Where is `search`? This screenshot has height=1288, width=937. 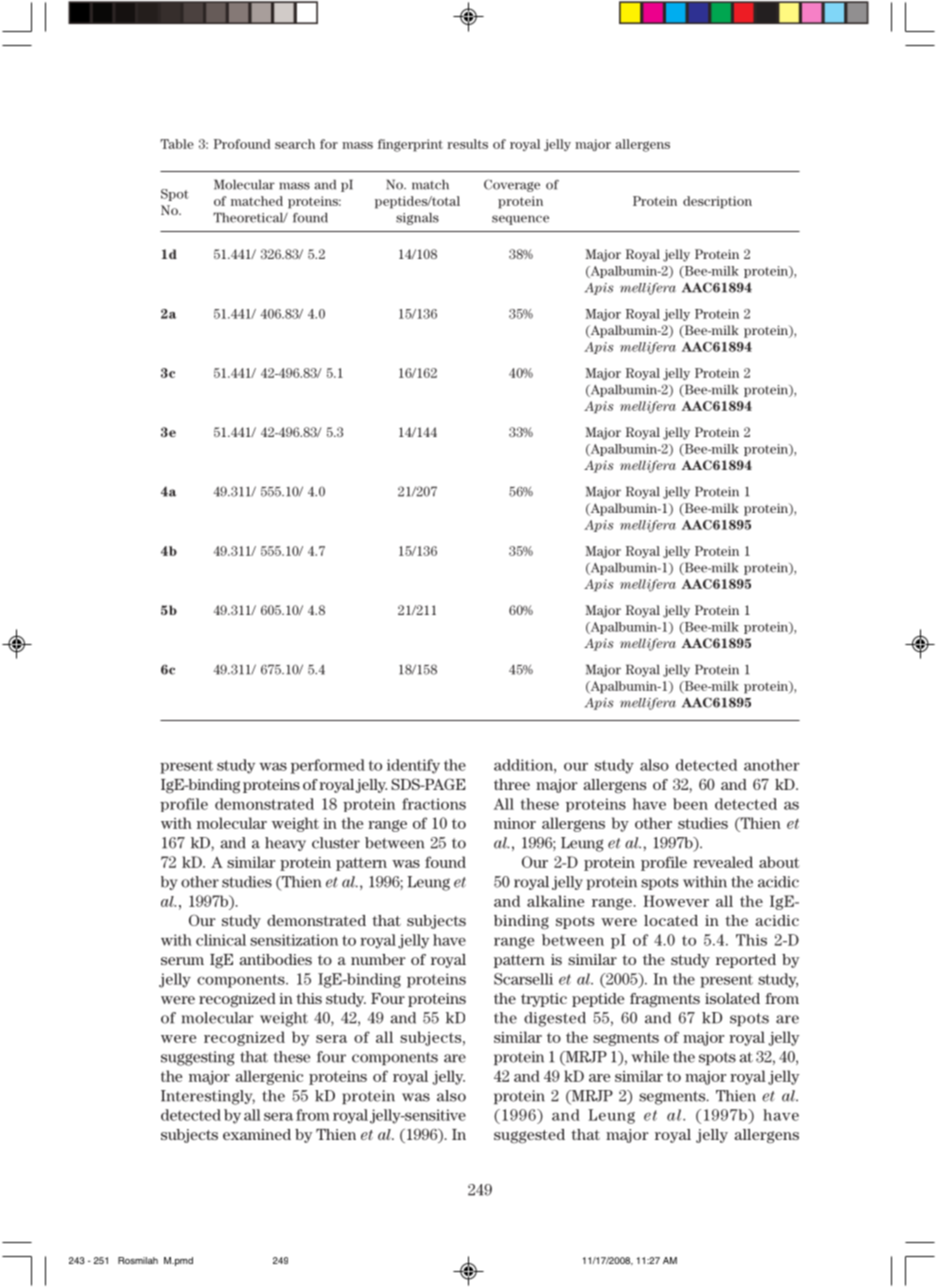
search is located at coordinates (295, 144).
